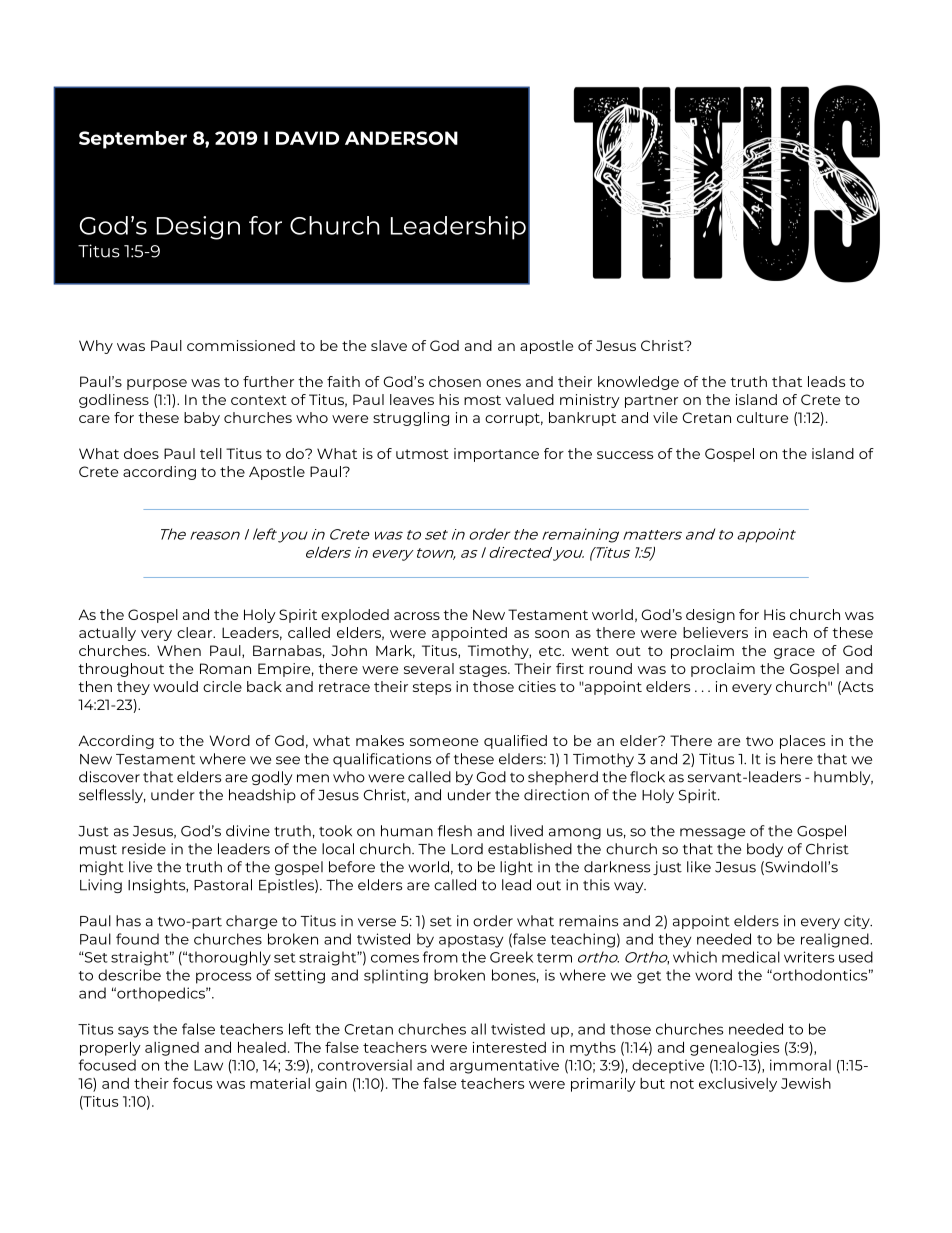 This document has height=1233, width=952. What do you see at coordinates (133, 140) in the document?
I see `September` at bounding box center [133, 140].
